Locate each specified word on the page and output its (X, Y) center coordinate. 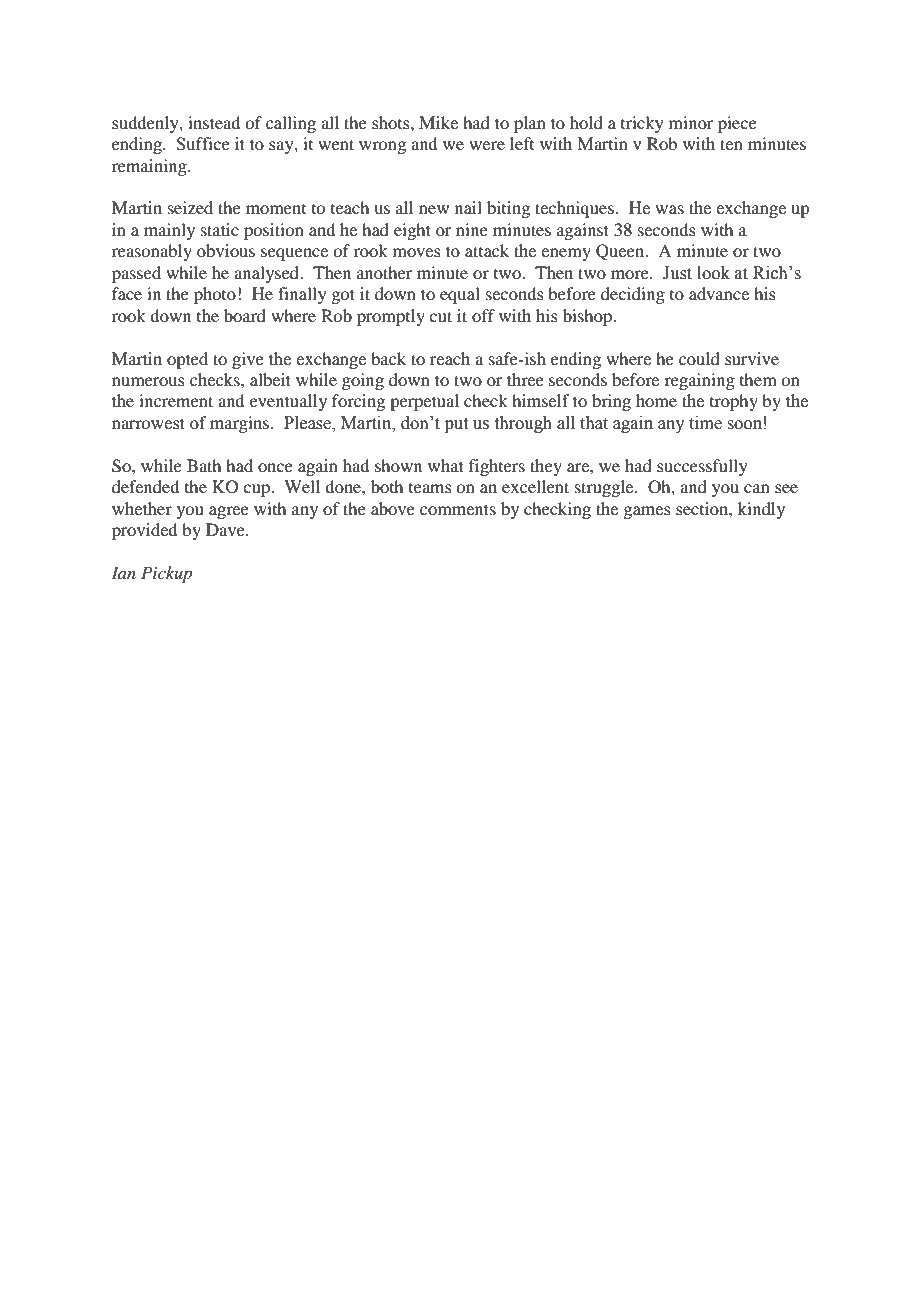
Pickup (166, 574)
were (487, 145)
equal (460, 295)
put (456, 425)
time (705, 423)
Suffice (203, 144)
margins (241, 424)
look (713, 273)
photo (215, 295)
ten (731, 144)
